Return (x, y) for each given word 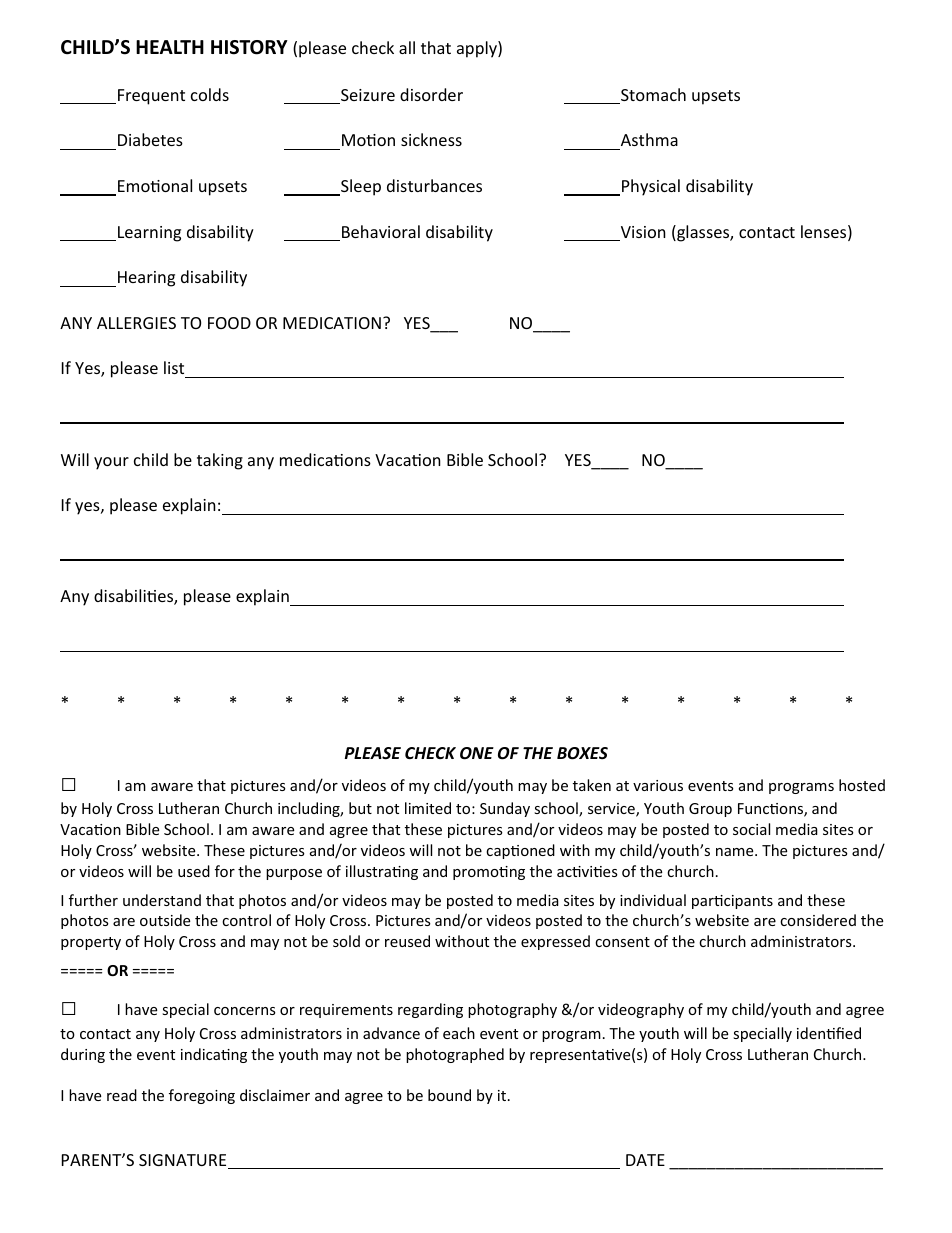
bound (449, 1095)
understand (162, 900)
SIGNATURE (184, 1161)
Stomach (652, 96)
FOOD (229, 323)
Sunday (505, 809)
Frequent (151, 97)
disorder (431, 94)
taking (220, 461)
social (751, 829)
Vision (642, 233)
